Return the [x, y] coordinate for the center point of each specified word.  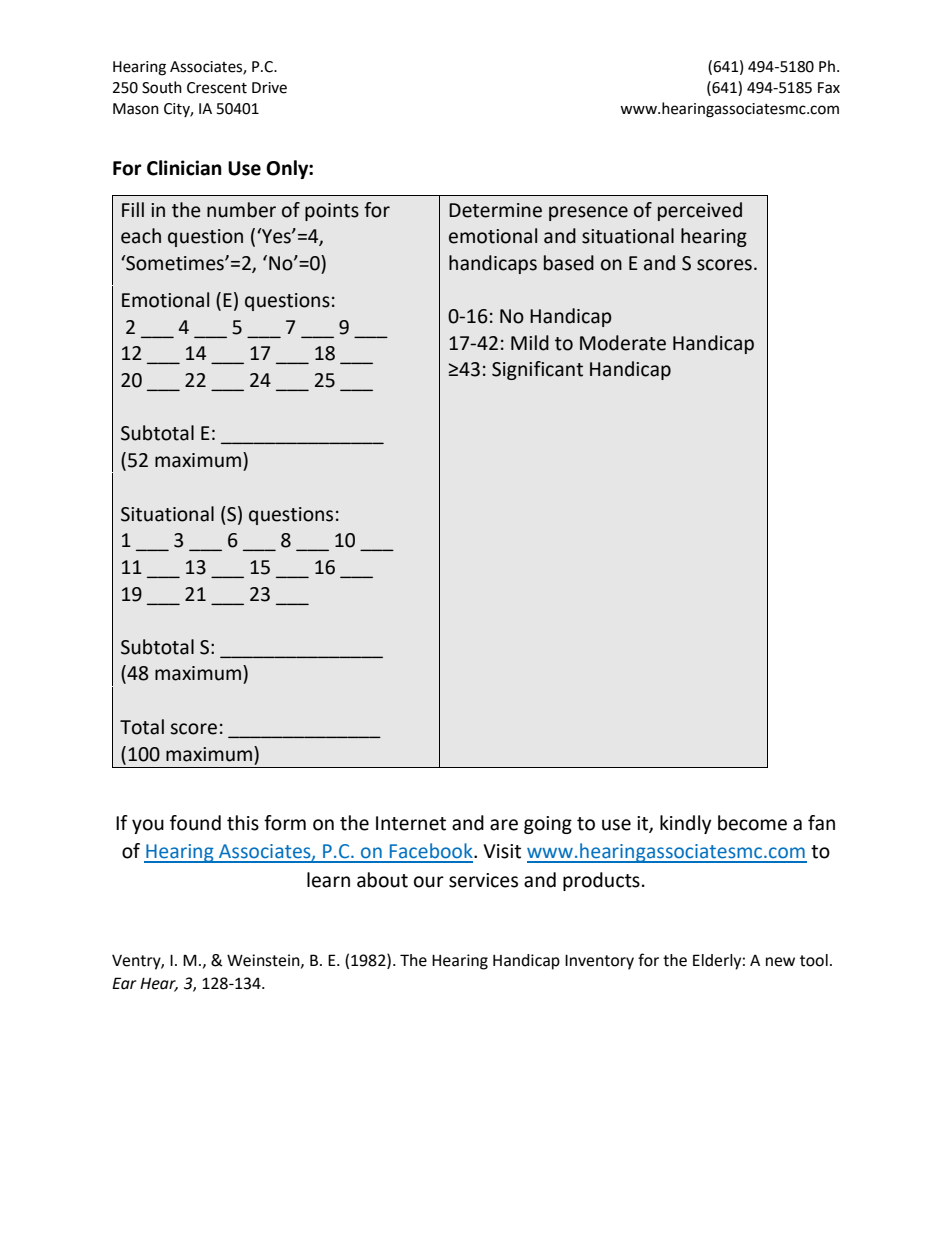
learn [328, 880]
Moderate [623, 343]
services [483, 880]
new [780, 962]
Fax [829, 88]
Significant [537, 370]
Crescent [217, 88]
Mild [530, 343]
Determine [495, 210]
